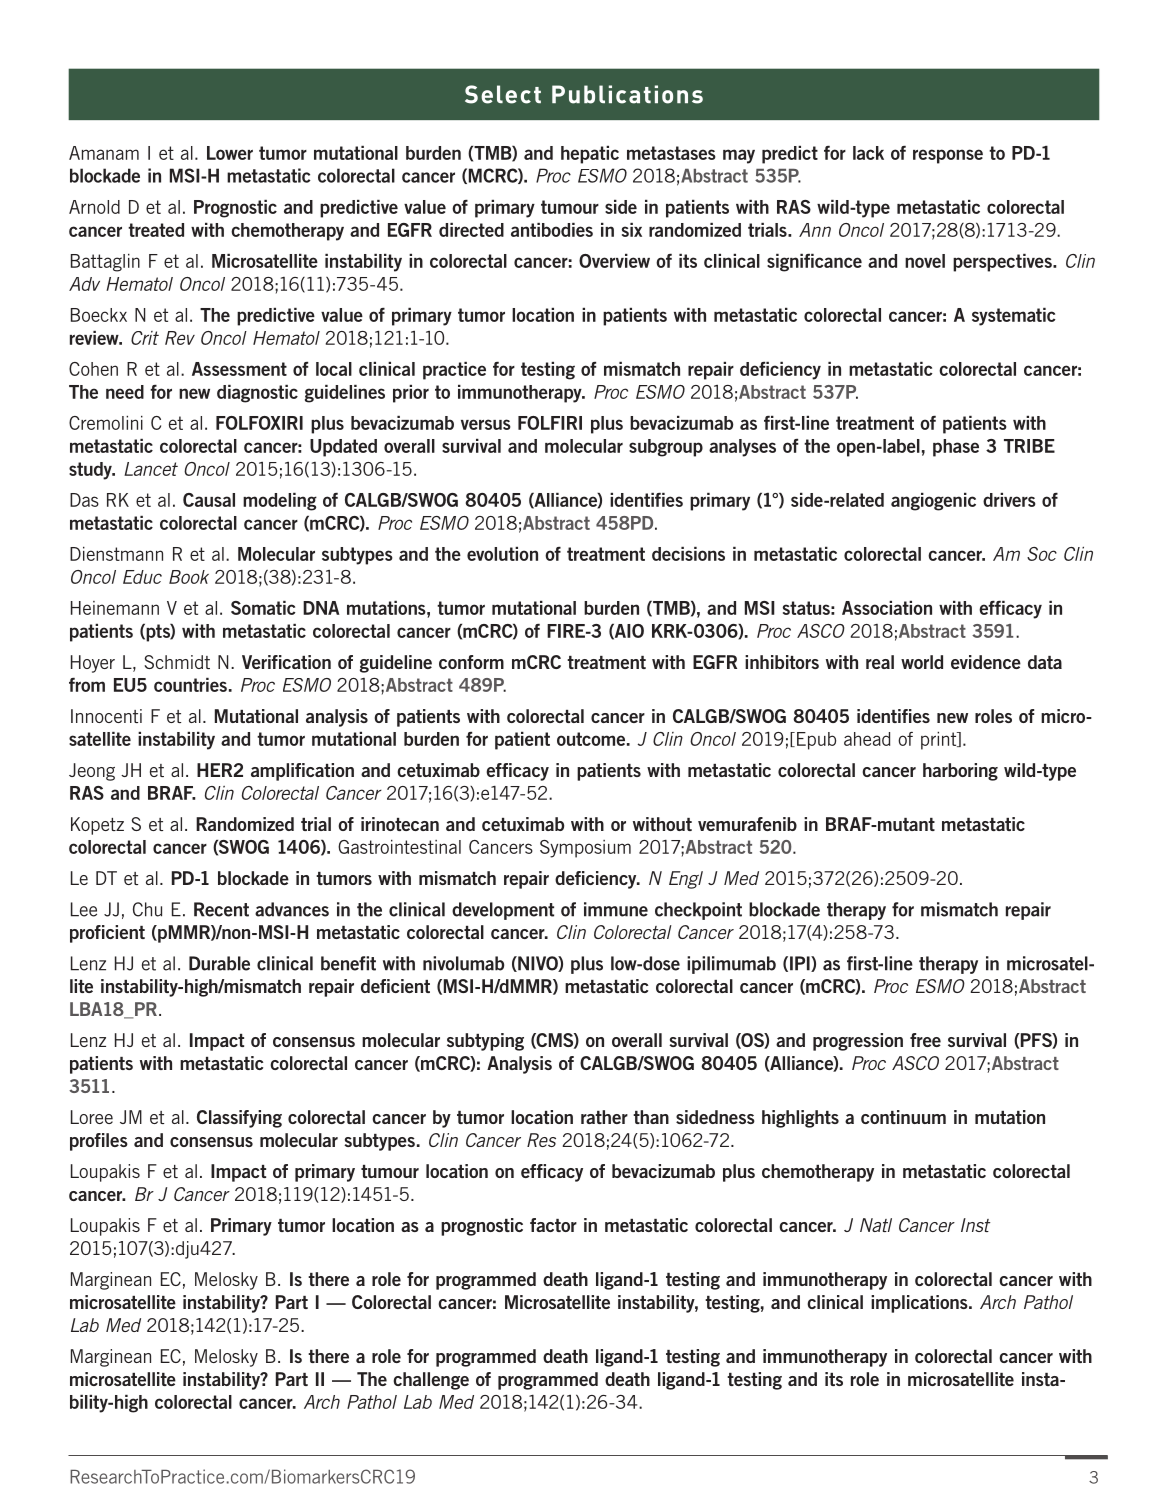 Image resolution: width=1168 pixels, height=1511 pixels. What do you see at coordinates (431, 1381) in the image?
I see `challenge` at bounding box center [431, 1381].
